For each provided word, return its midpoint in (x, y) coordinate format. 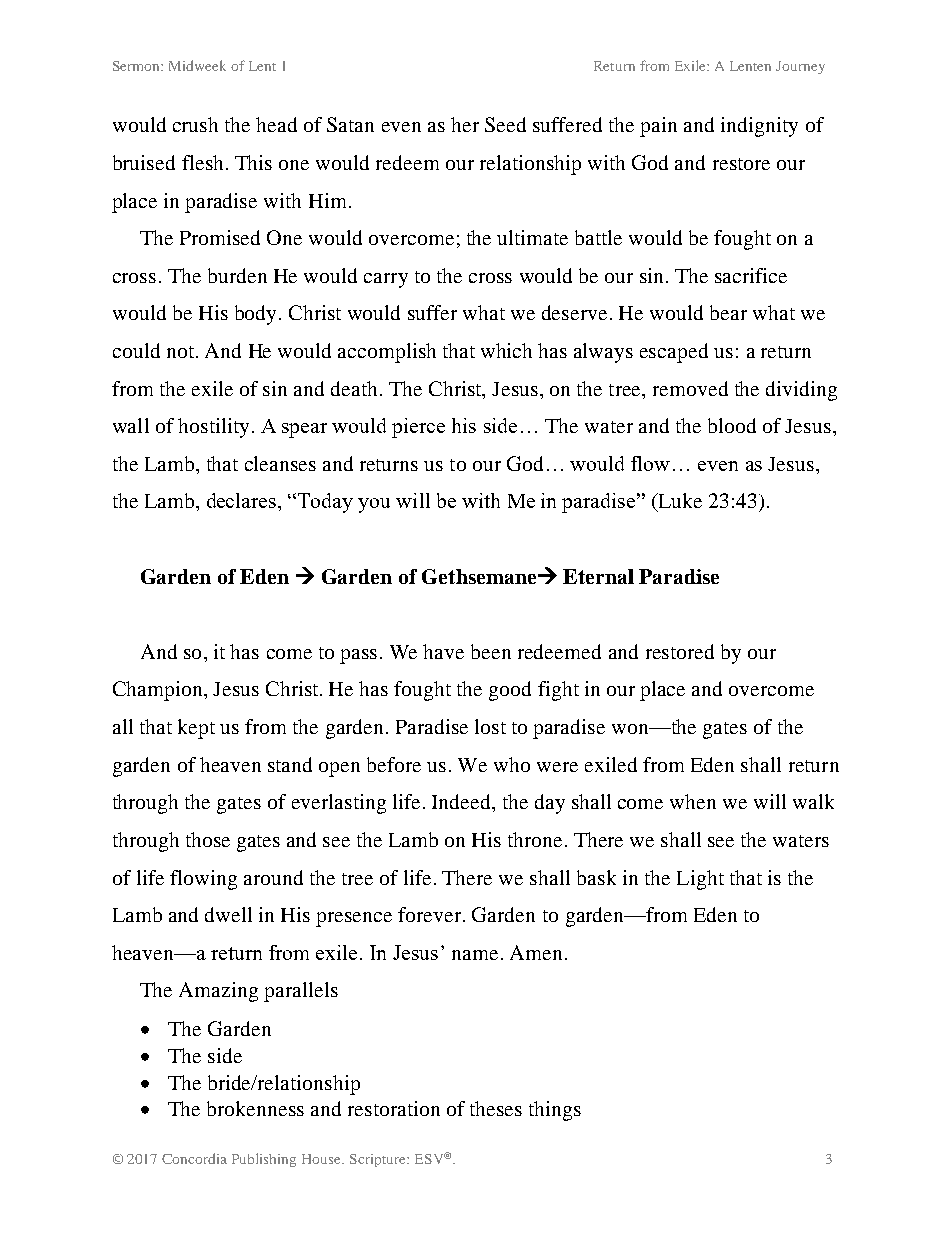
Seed (505, 124)
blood (732, 425)
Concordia (194, 1158)
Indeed (462, 801)
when (693, 801)
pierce (418, 428)
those (208, 839)
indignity (759, 127)
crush (195, 124)
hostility (213, 428)
